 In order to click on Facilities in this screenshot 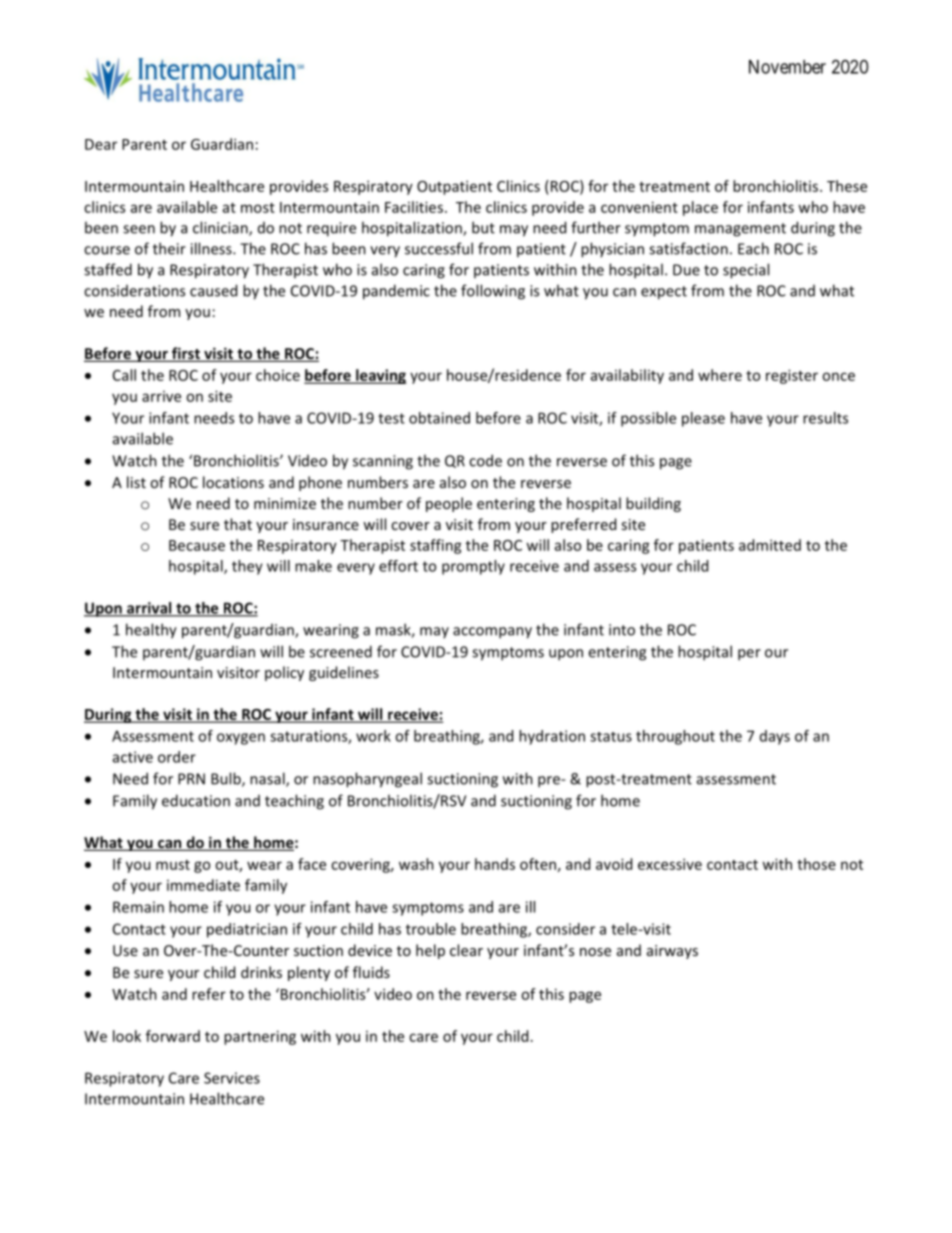, I will do `click(414, 207)`.
